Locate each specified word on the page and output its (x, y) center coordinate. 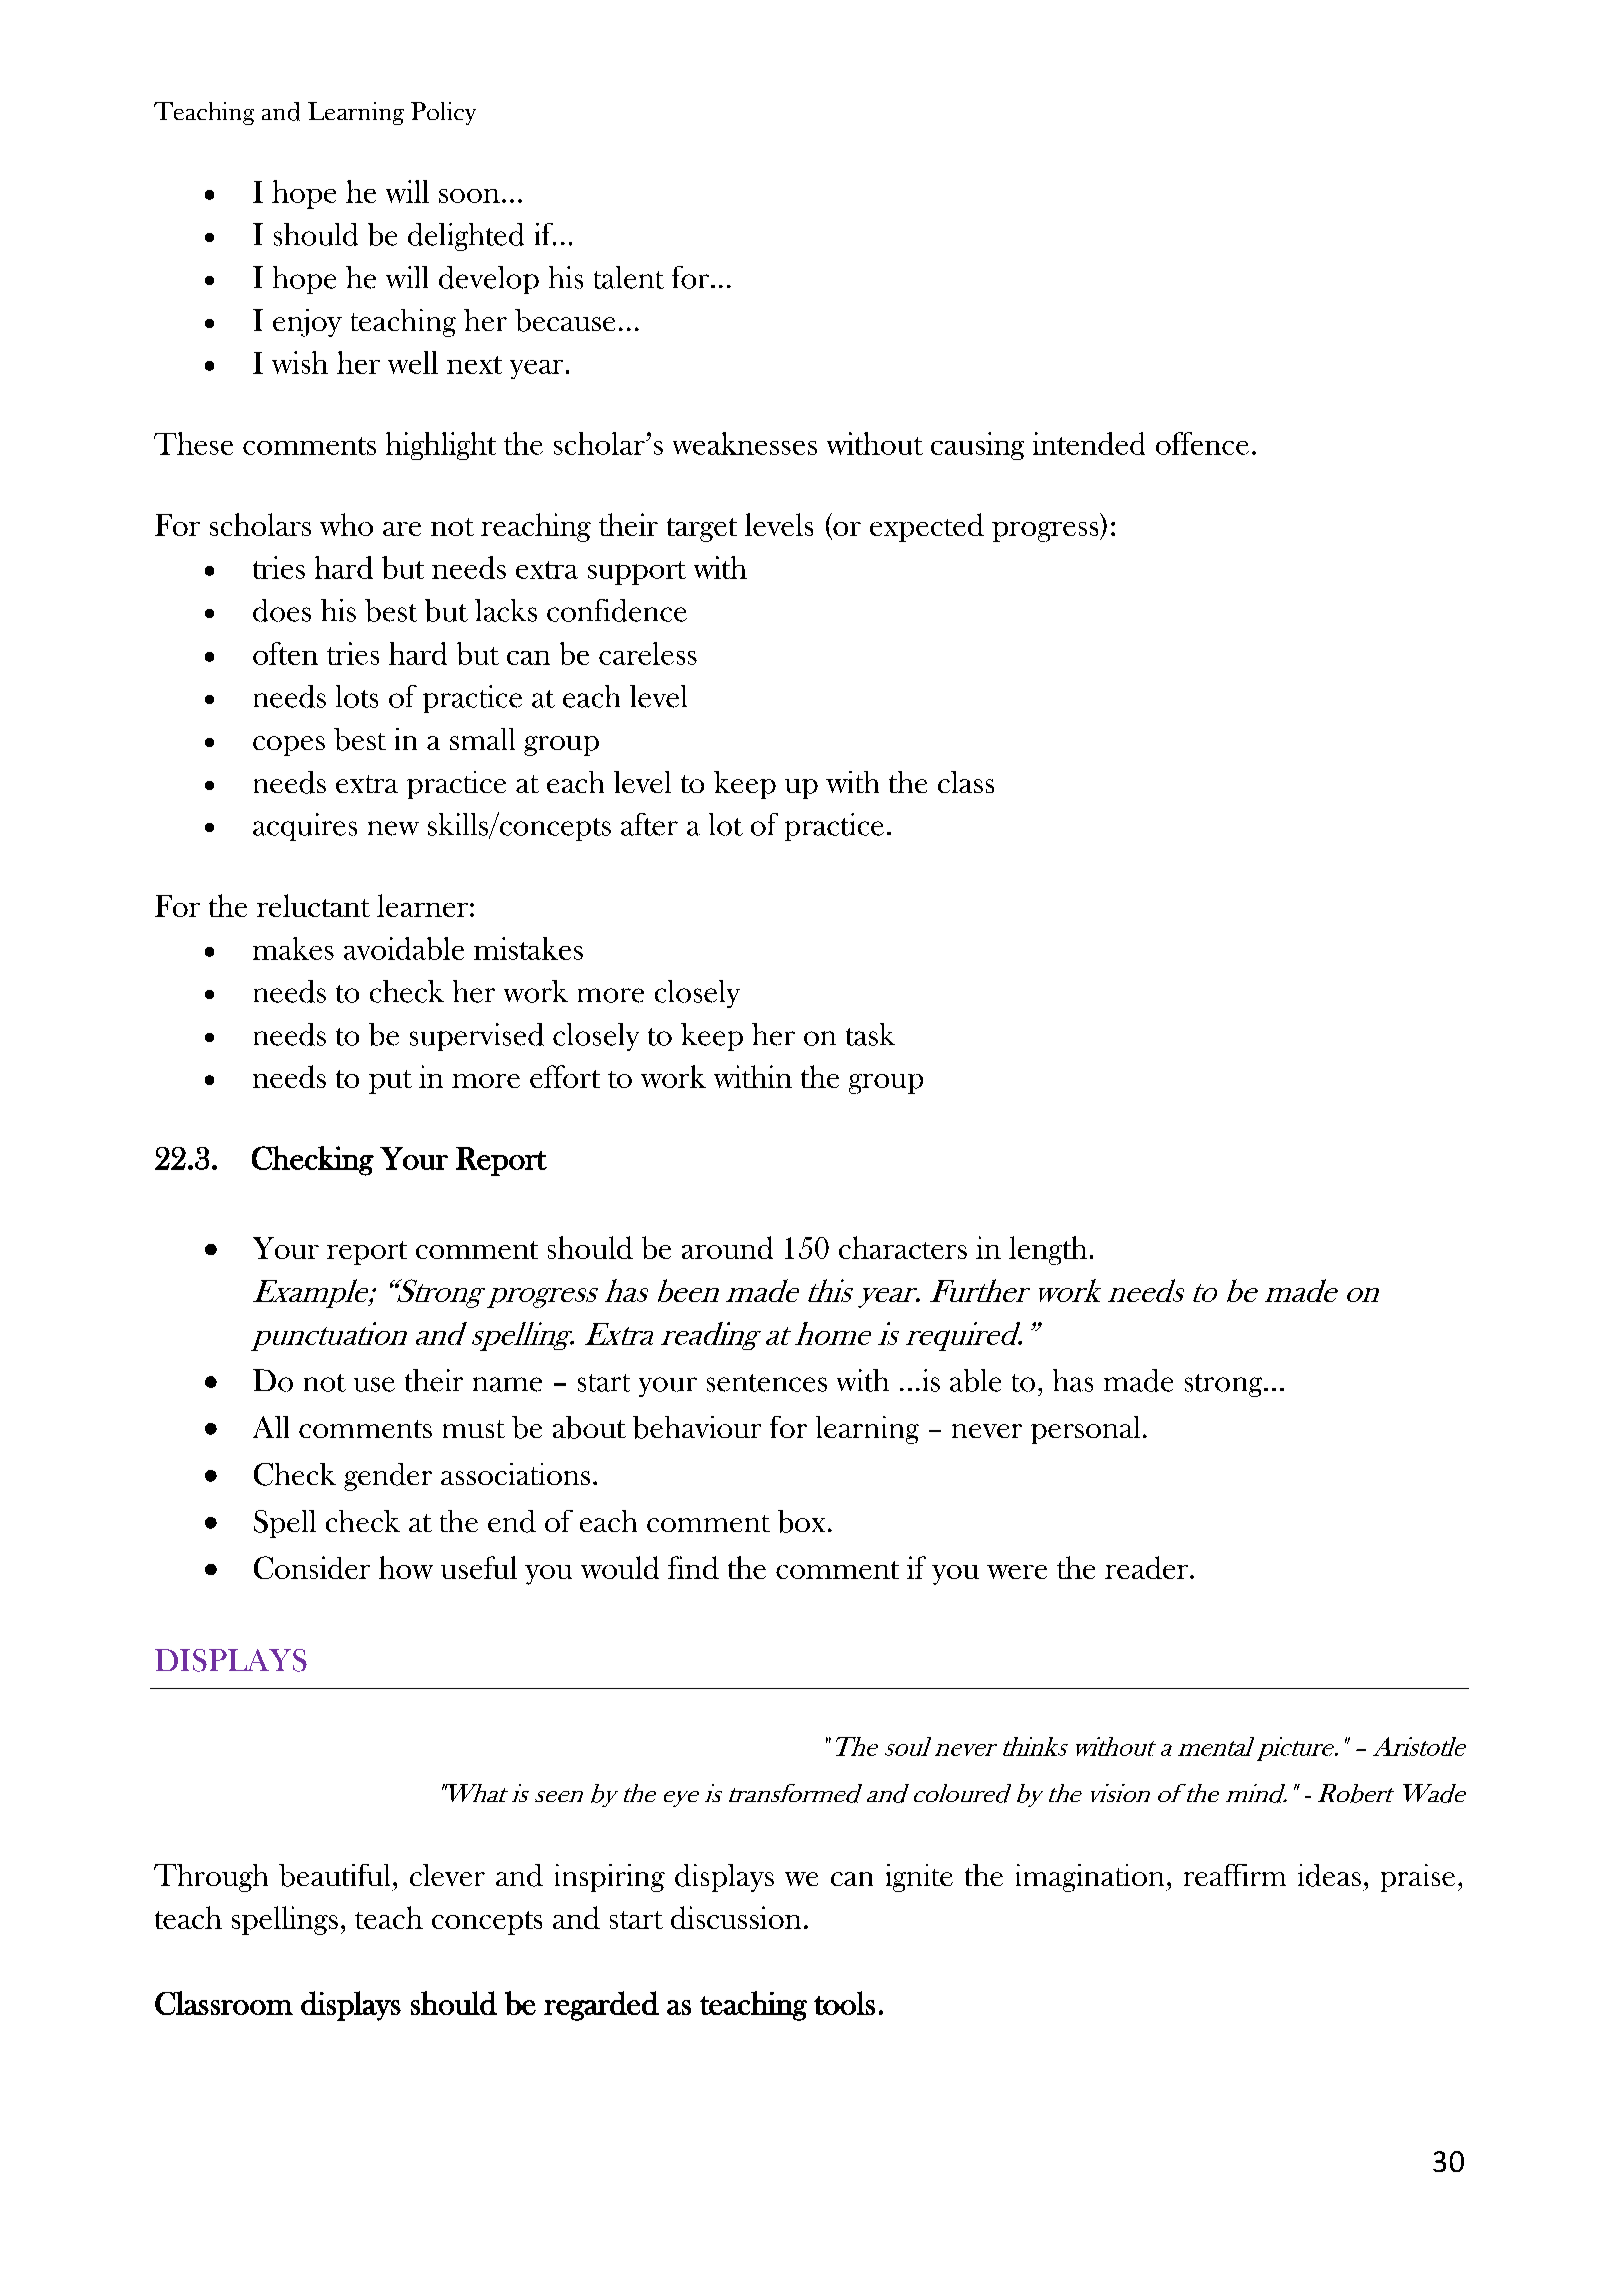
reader (1148, 1567)
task (870, 1034)
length (1048, 1250)
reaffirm (1235, 1875)
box (801, 1521)
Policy (443, 113)
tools (844, 2003)
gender (388, 1477)
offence (1202, 443)
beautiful (334, 1875)
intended (1089, 443)
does (282, 610)
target (702, 530)
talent (629, 277)
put (390, 1082)
